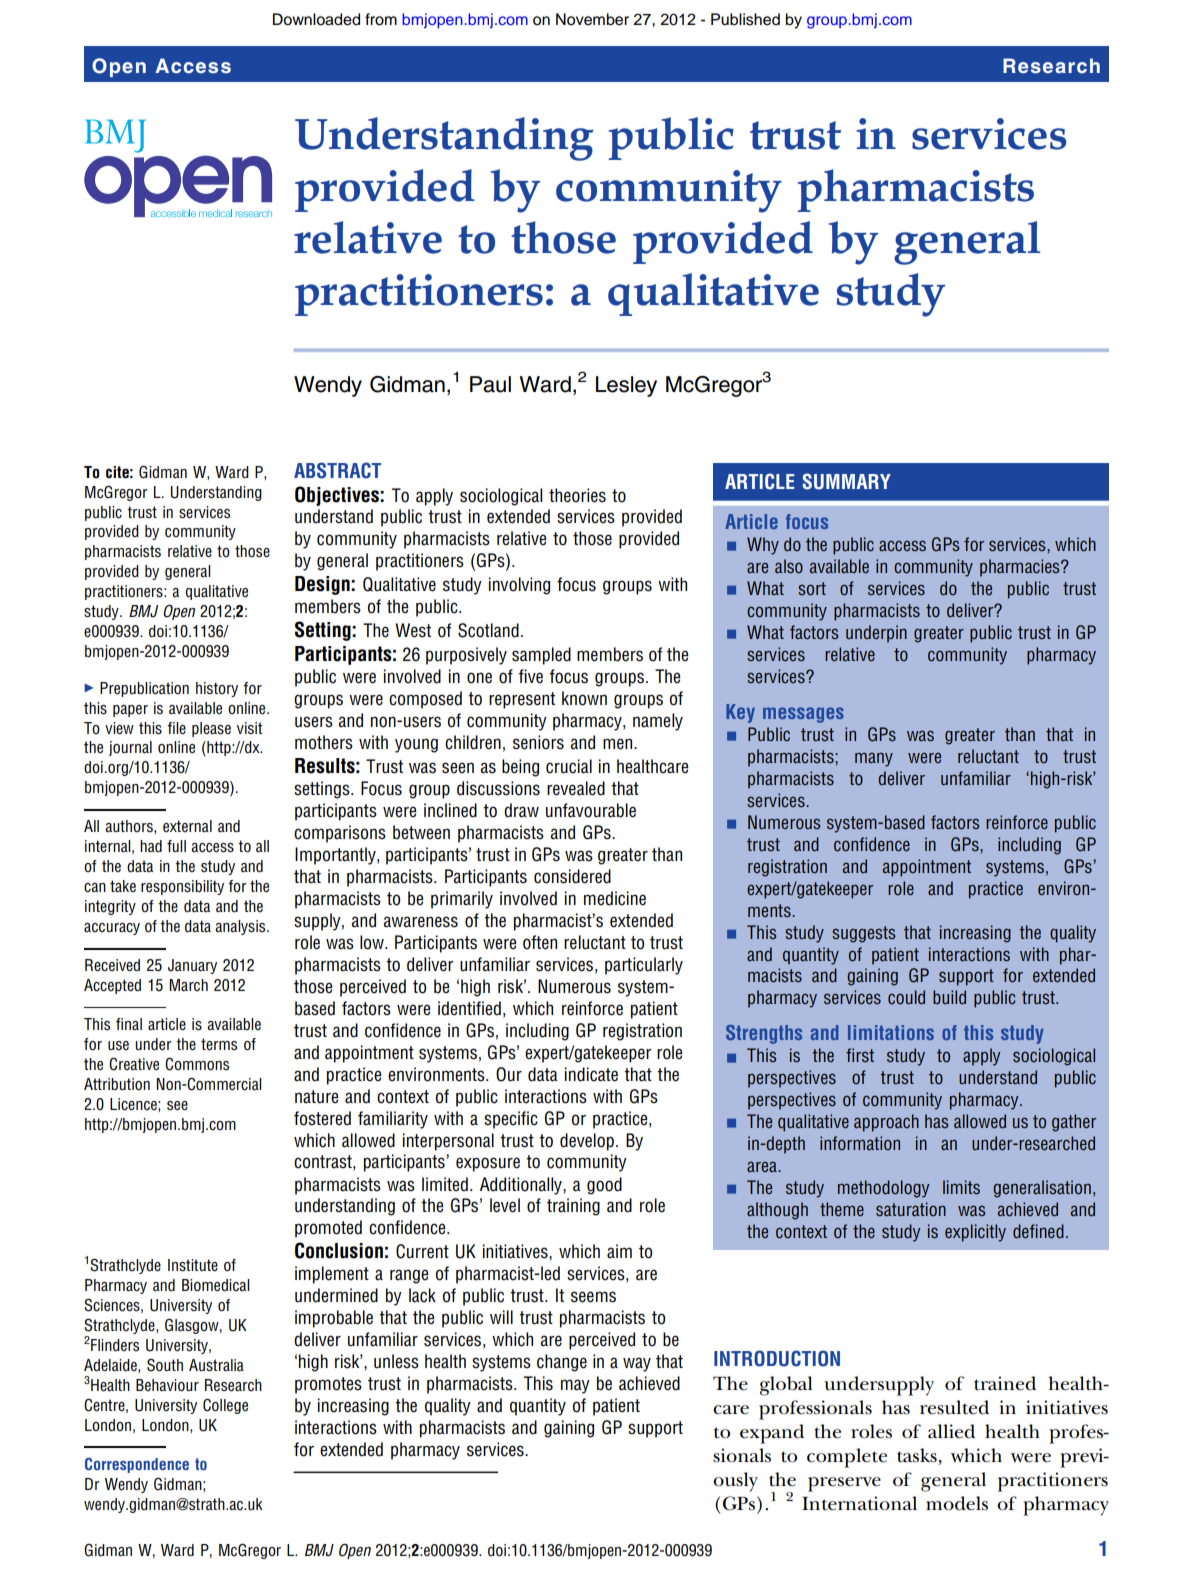 The height and width of the screenshot is (1591, 1193). What do you see at coordinates (575, 1386) in the screenshot?
I see `may` at bounding box center [575, 1386].
